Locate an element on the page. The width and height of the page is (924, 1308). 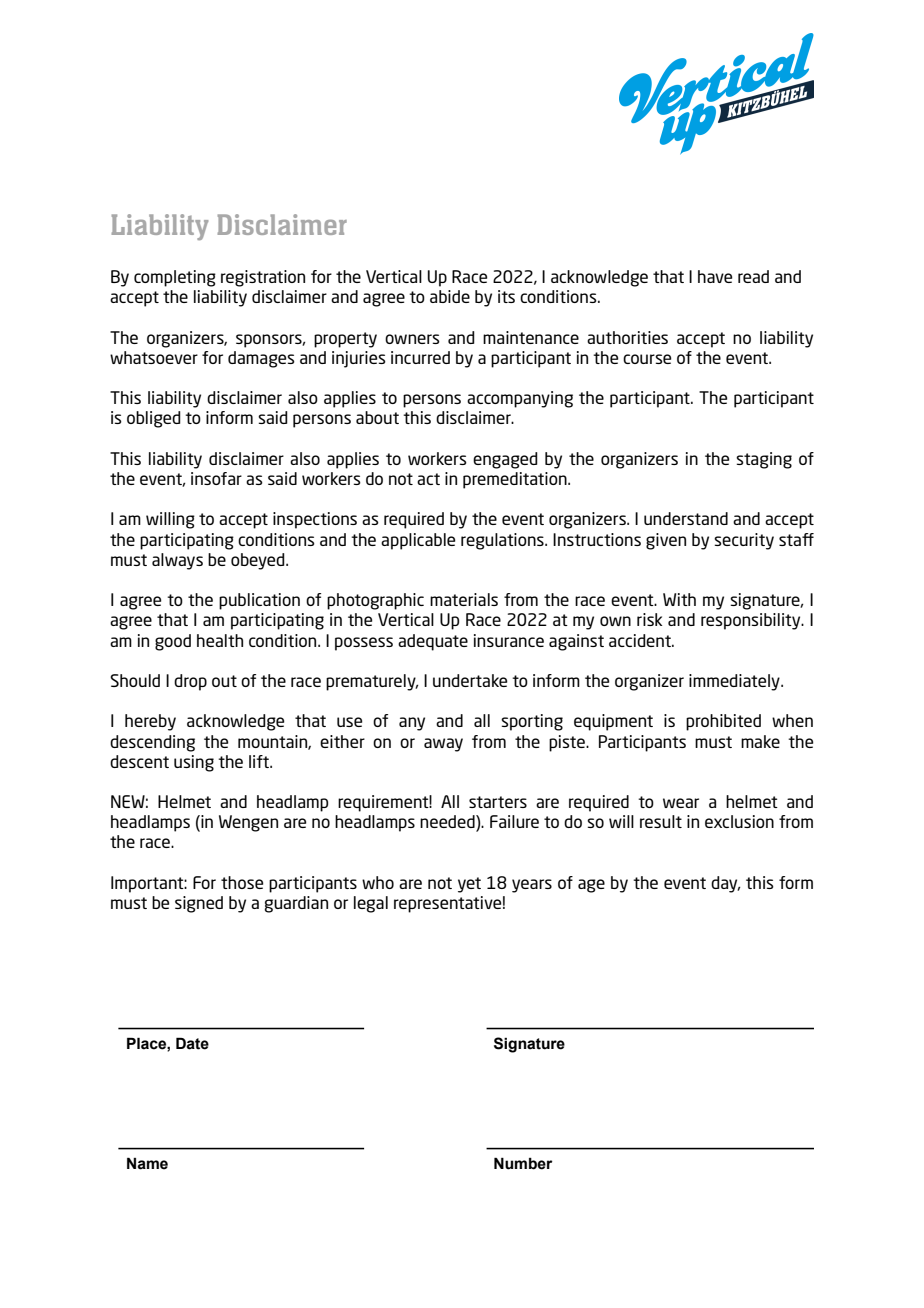
Number is located at coordinates (523, 1163).
